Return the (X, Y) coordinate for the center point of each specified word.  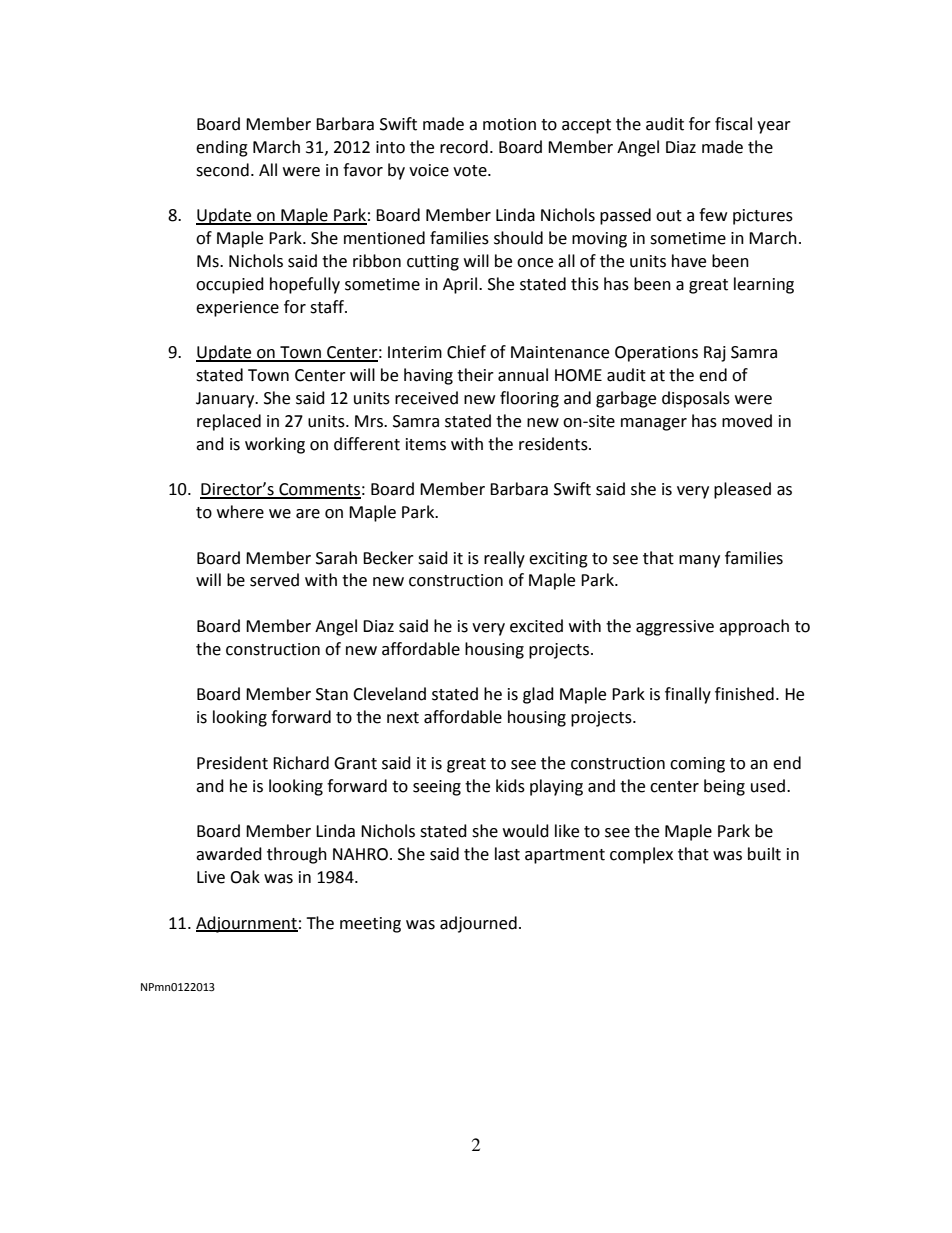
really (504, 559)
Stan (332, 694)
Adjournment (247, 924)
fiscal (733, 124)
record (464, 147)
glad (538, 695)
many (699, 561)
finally (688, 695)
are (308, 514)
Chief (466, 352)
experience (237, 309)
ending (222, 148)
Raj (715, 354)
